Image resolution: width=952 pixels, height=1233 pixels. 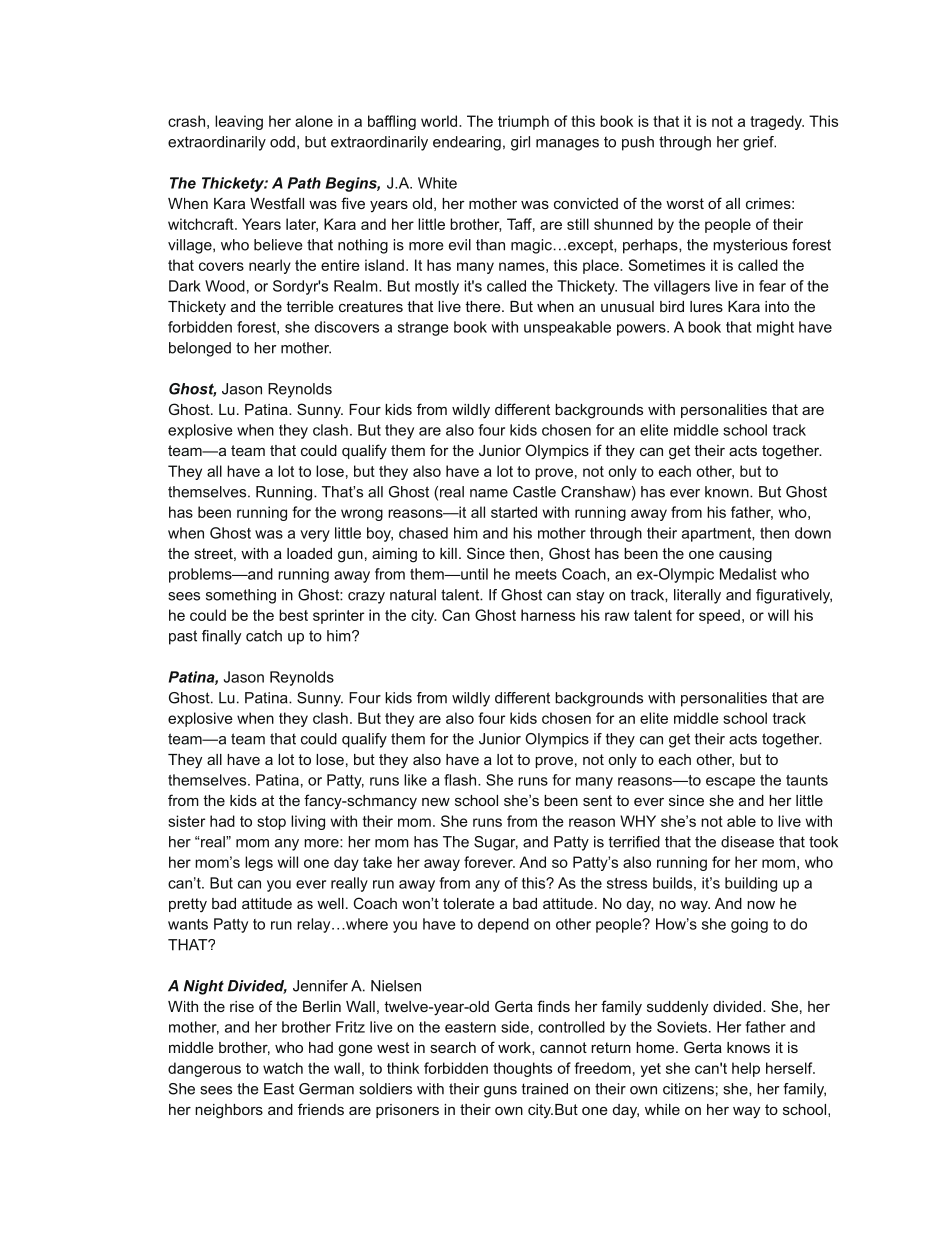 What do you see at coordinates (719, 616) in the screenshot?
I see `speed` at bounding box center [719, 616].
